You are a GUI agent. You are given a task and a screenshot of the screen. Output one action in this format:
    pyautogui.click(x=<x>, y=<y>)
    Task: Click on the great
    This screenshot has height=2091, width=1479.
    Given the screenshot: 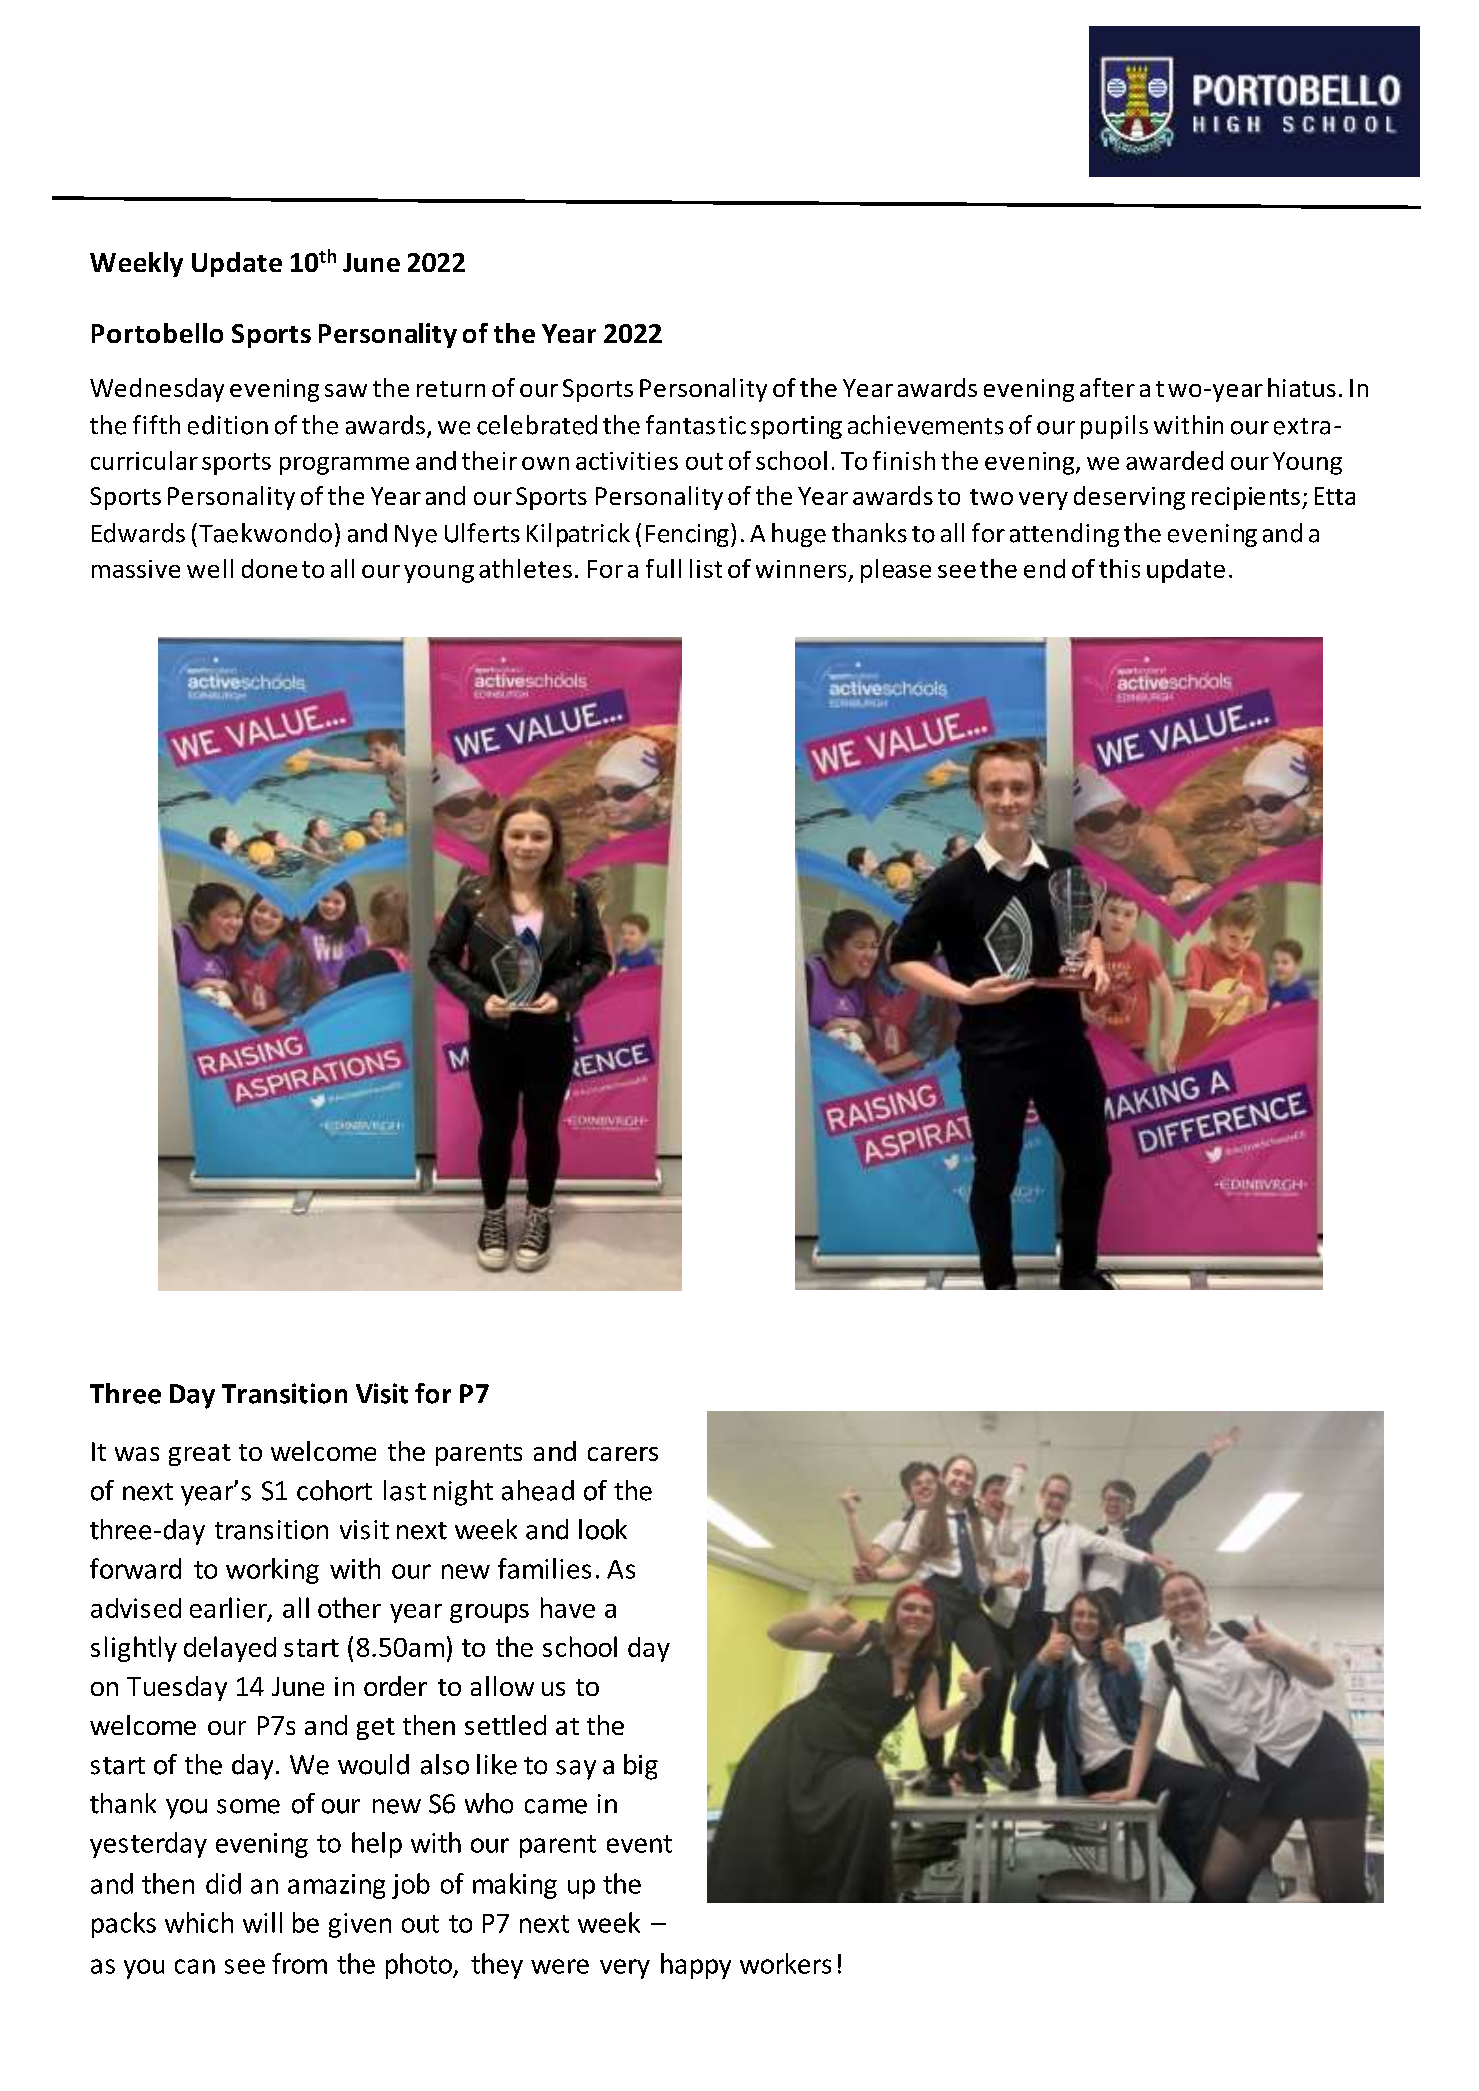 What is the action you would take?
    pyautogui.click(x=200, y=1455)
